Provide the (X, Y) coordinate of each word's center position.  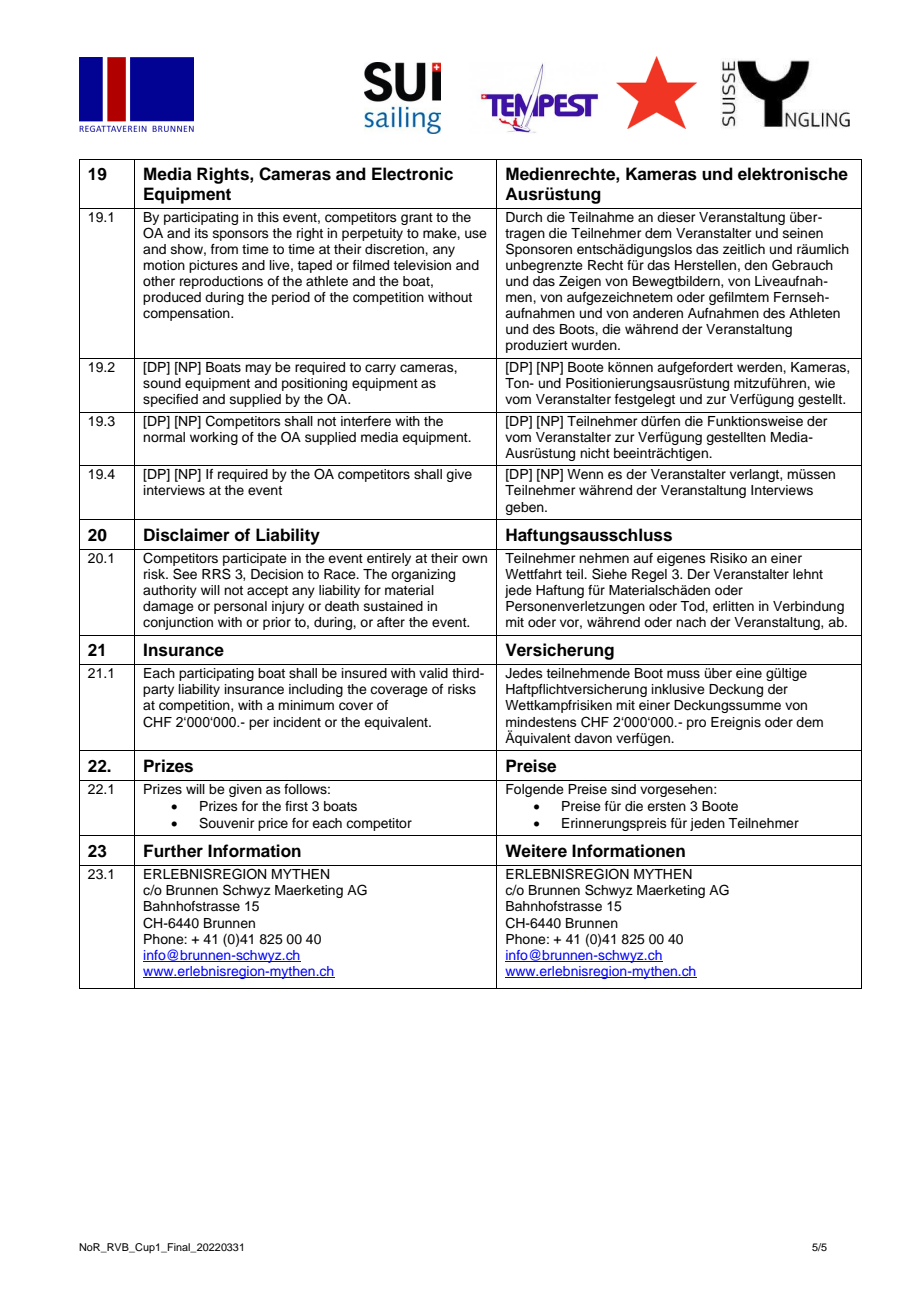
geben (525, 508)
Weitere (536, 851)
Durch (524, 217)
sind (623, 789)
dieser (676, 217)
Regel (649, 575)
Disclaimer (187, 535)
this (268, 217)
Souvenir (227, 823)
